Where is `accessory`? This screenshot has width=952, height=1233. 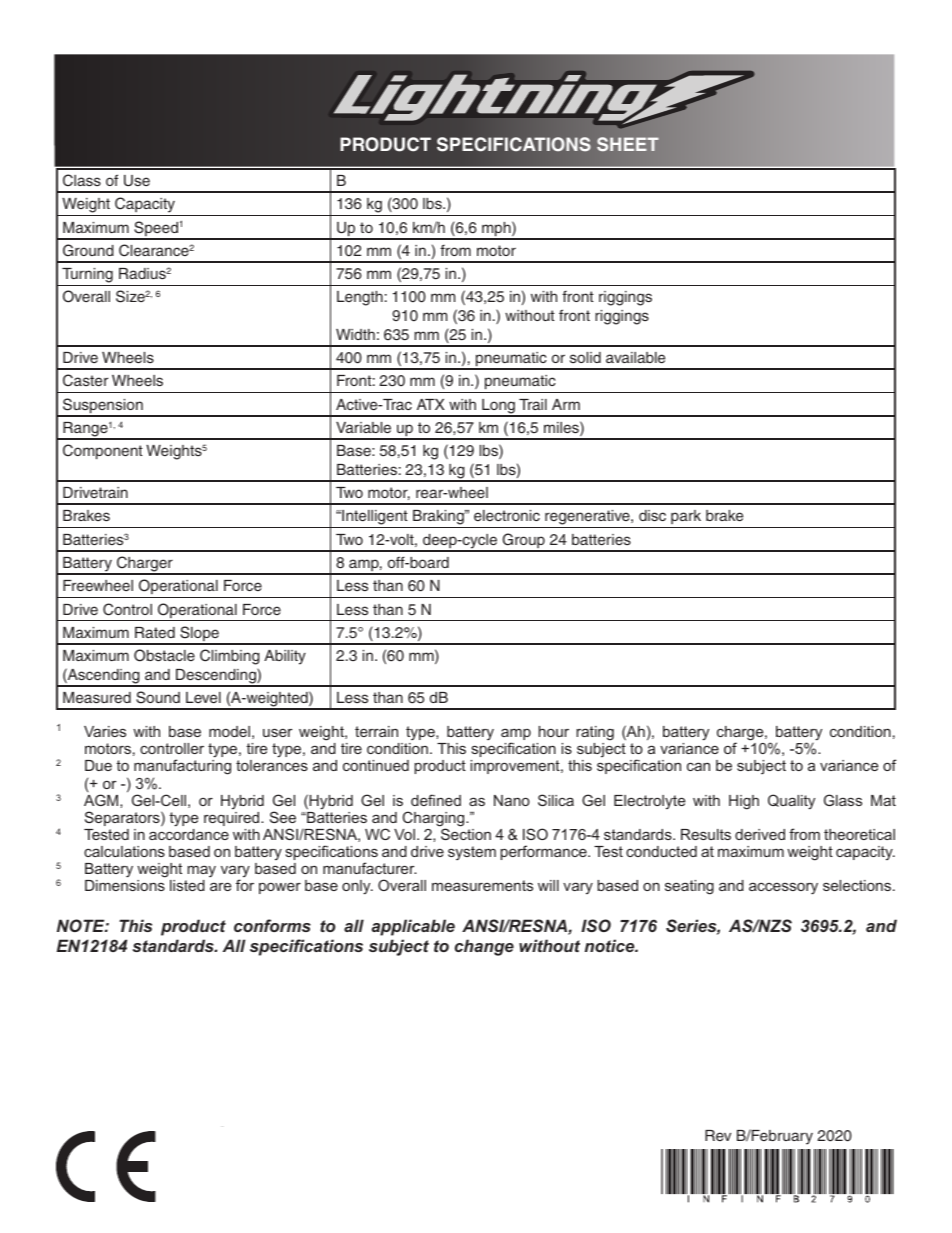
accessory is located at coordinates (783, 889).
